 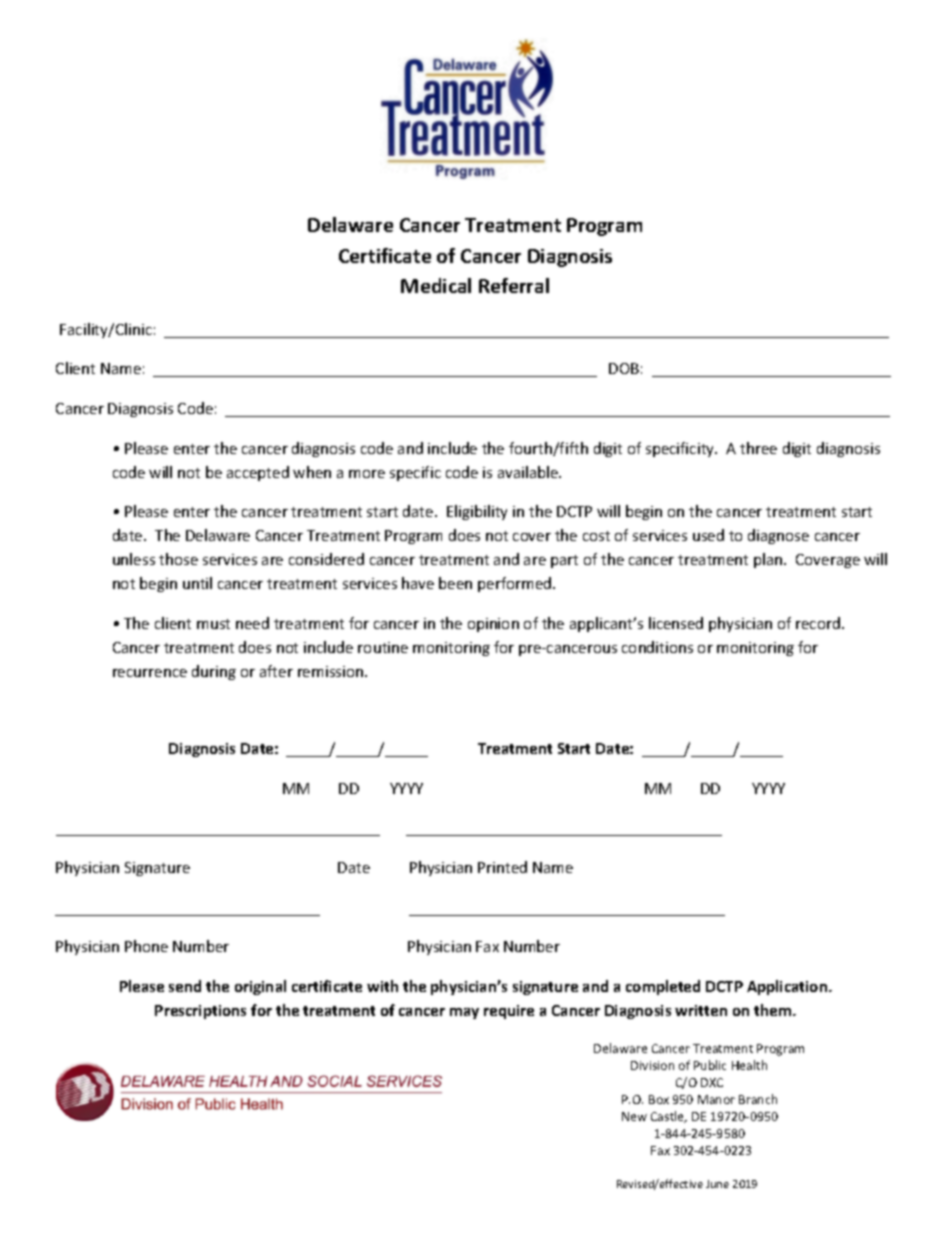 I want to click on Printed, so click(x=502, y=867).
